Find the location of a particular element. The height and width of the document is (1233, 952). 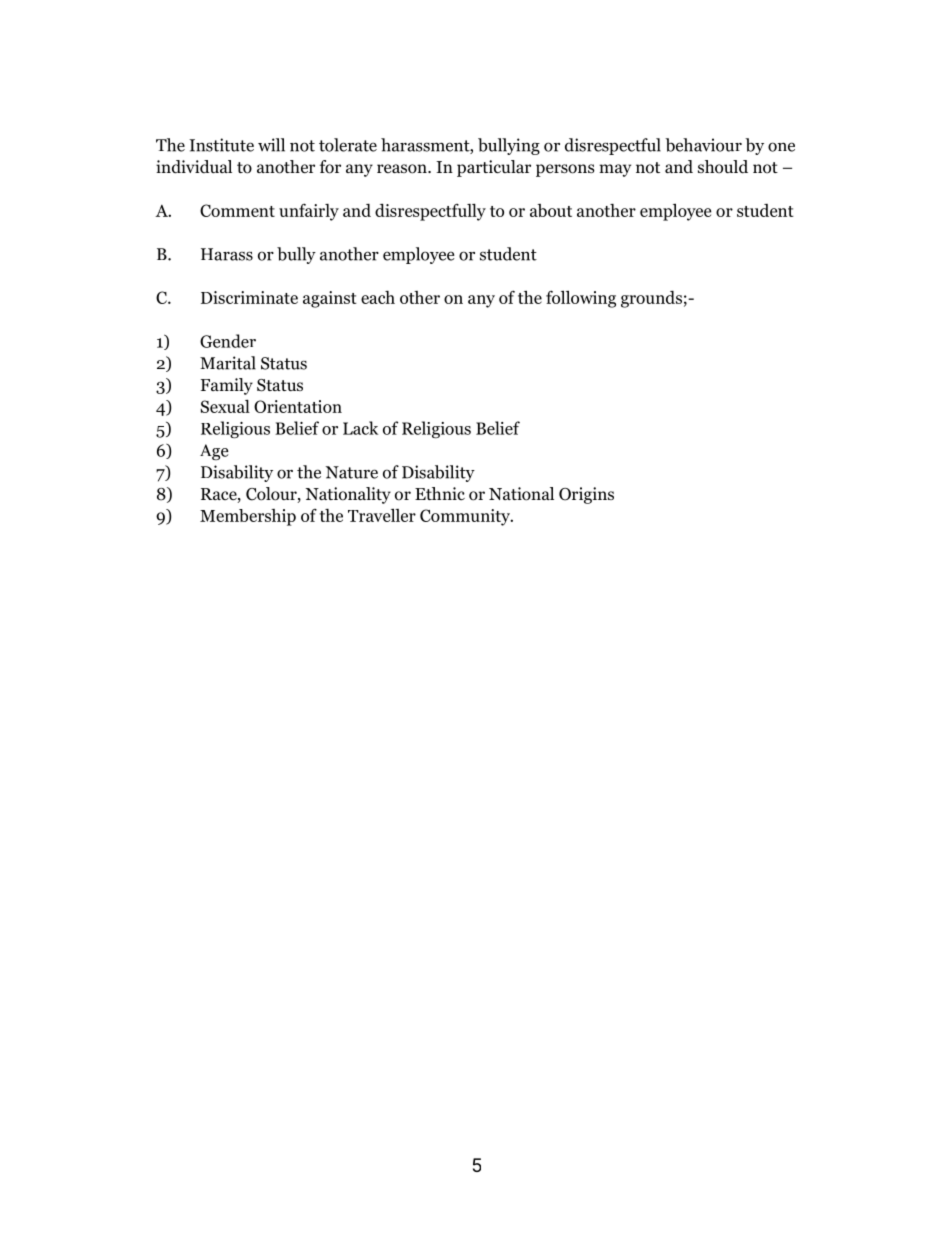

behaviour is located at coordinates (703, 145).
